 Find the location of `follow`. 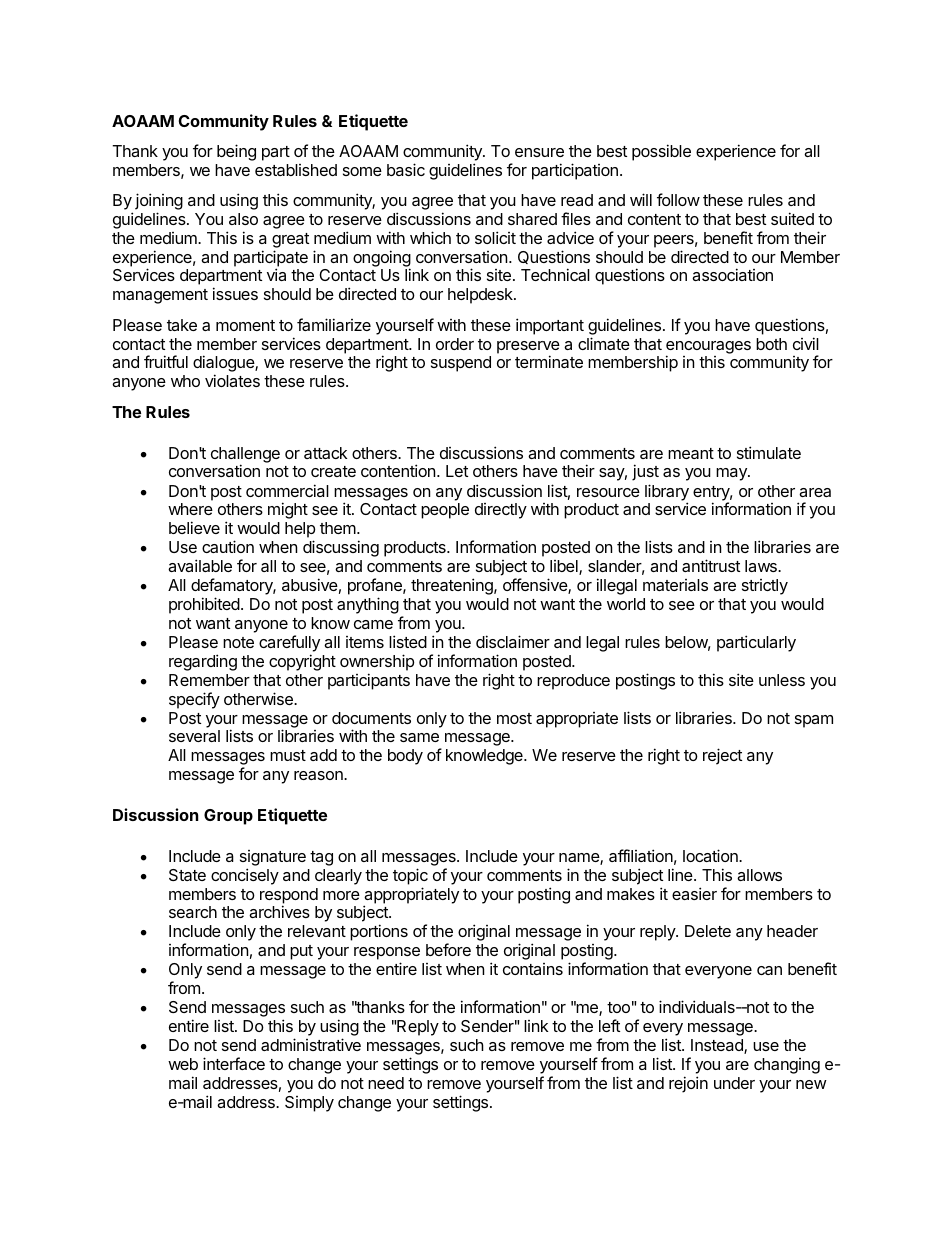

follow is located at coordinates (678, 199).
